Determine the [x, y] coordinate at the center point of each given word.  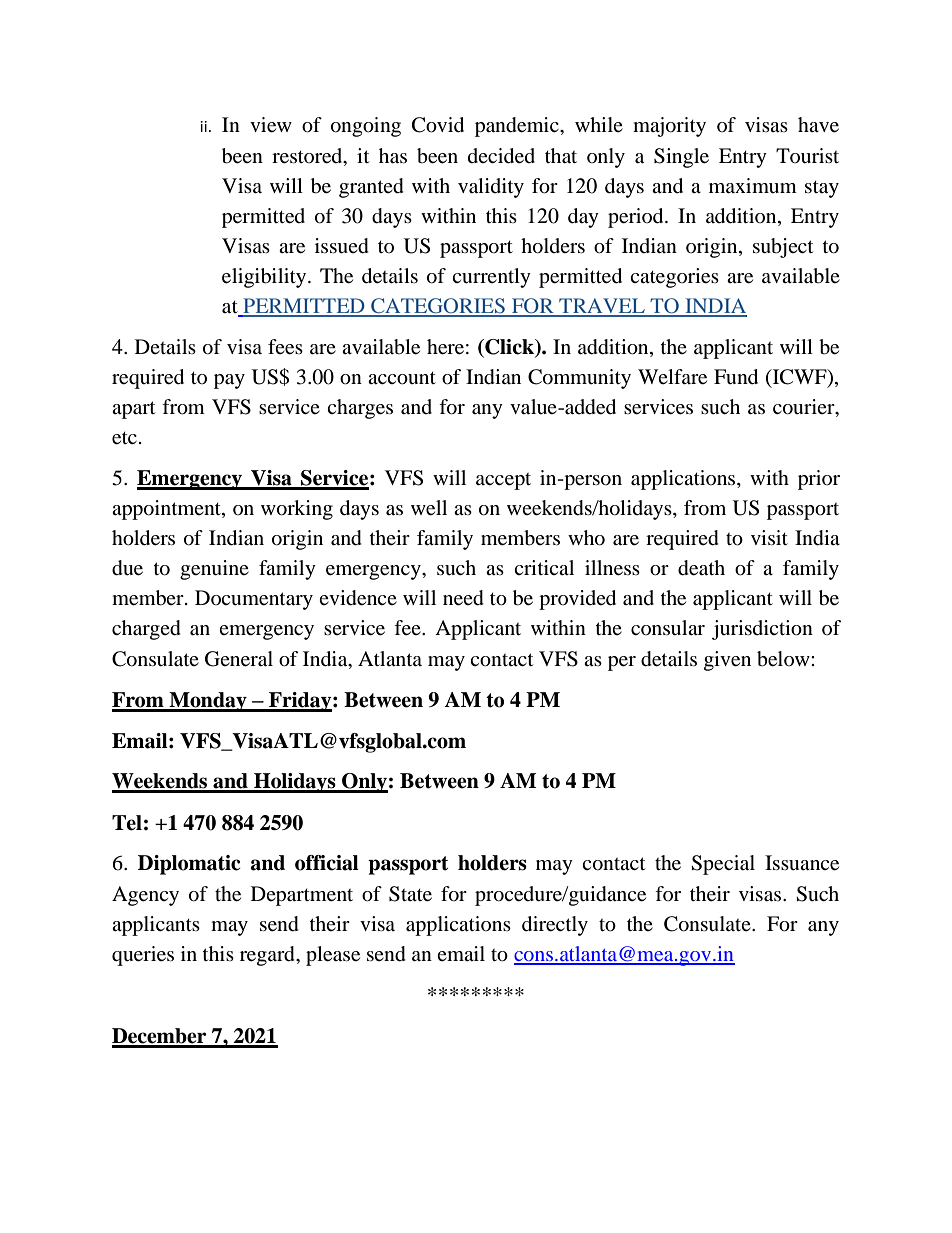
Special [723, 865]
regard [269, 956]
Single [681, 158]
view [271, 125]
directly [555, 926]
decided [501, 156]
